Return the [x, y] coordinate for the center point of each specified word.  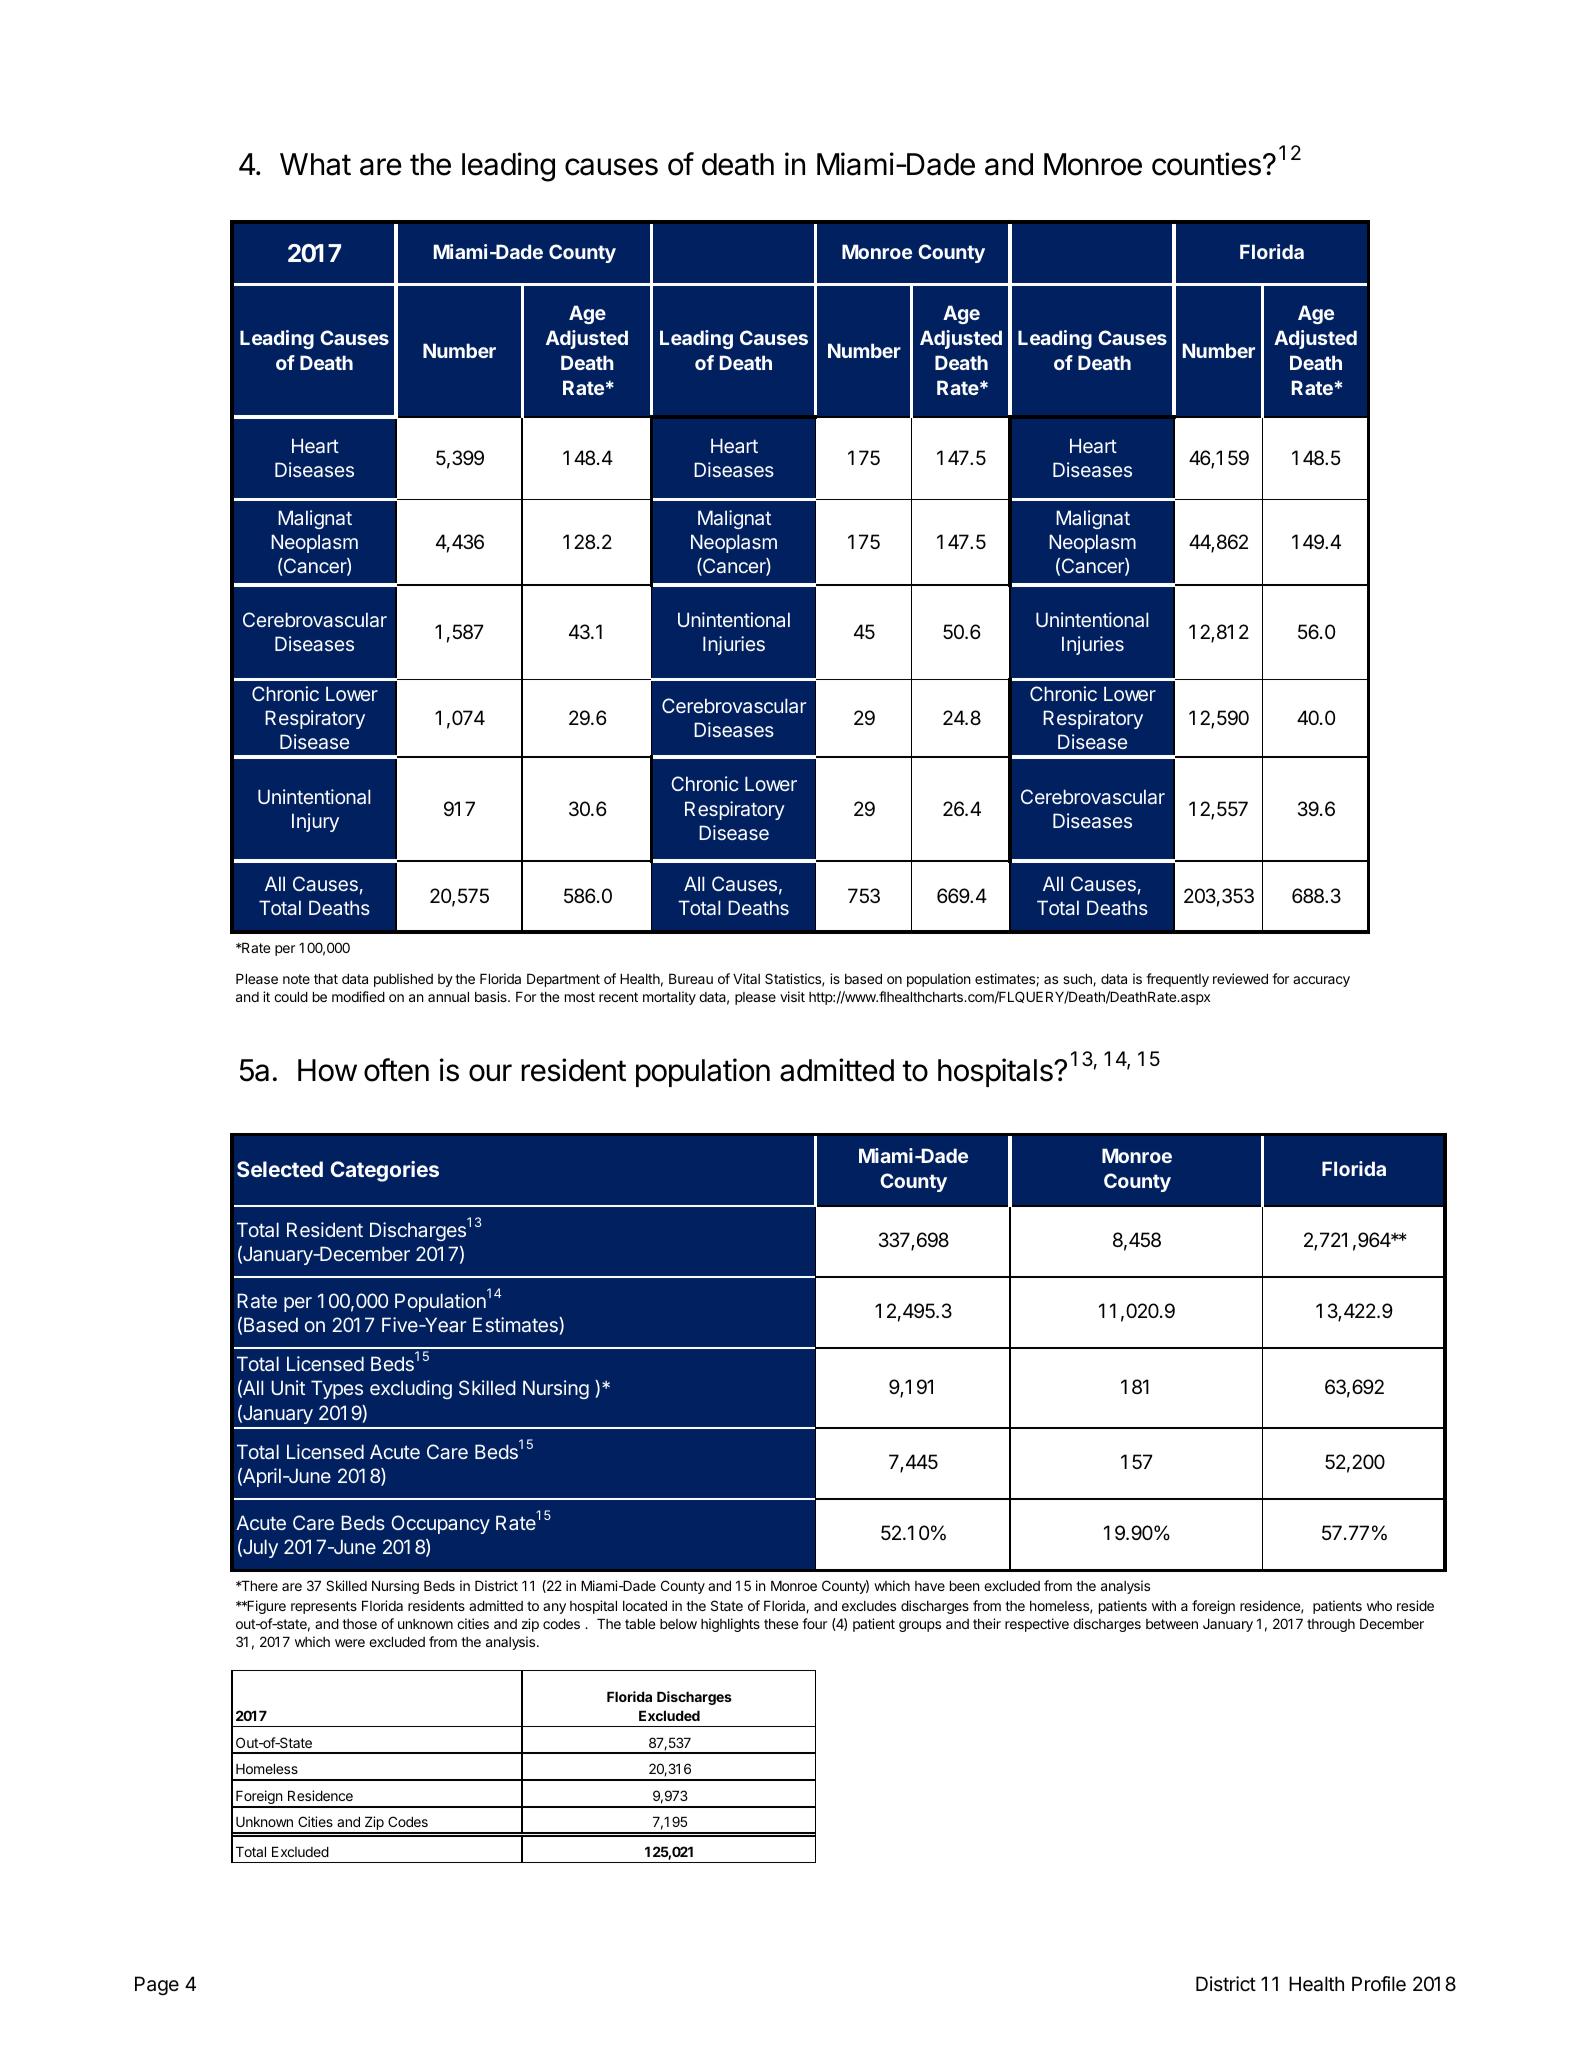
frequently [1177, 980]
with [1164, 1605]
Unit [288, 1387]
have [930, 1586]
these [781, 1624]
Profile [1379, 1984]
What [315, 164]
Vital [746, 978]
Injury [315, 822]
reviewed [1240, 978]
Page [157, 1986]
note [296, 979]
